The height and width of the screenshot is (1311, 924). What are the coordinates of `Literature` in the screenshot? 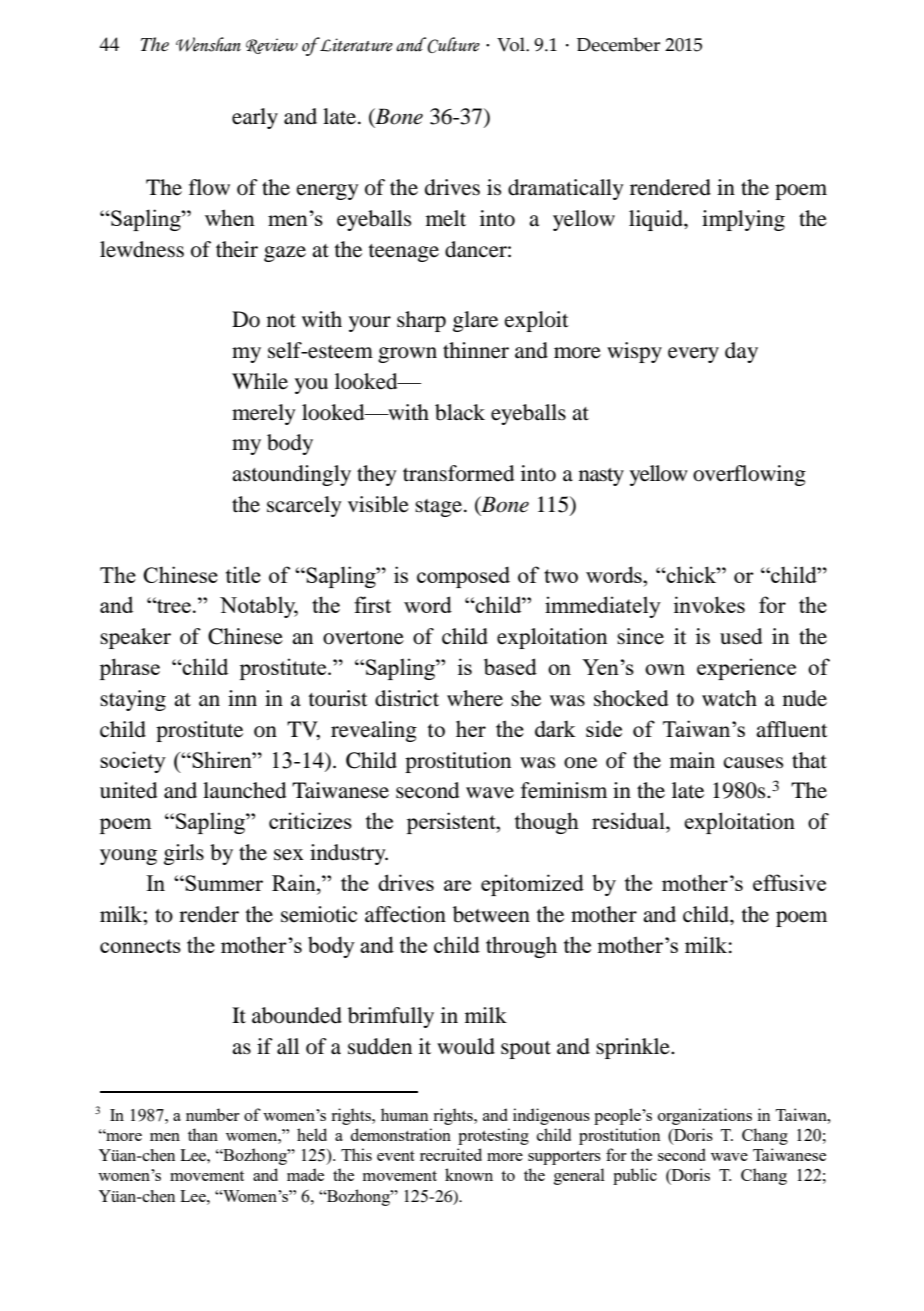 It's located at (355, 44).
